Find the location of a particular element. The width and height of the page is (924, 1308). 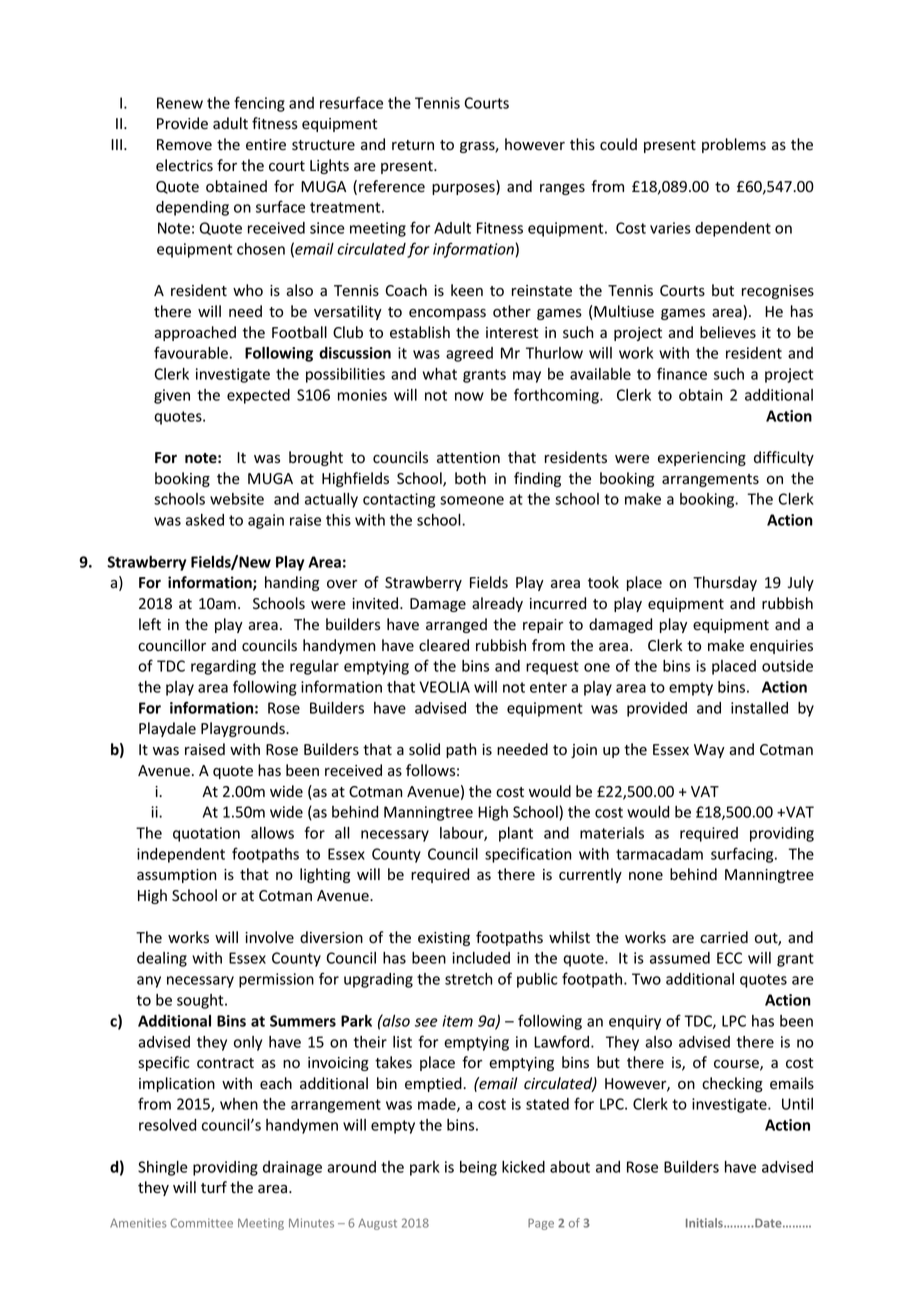

being is located at coordinates (478, 1168).
